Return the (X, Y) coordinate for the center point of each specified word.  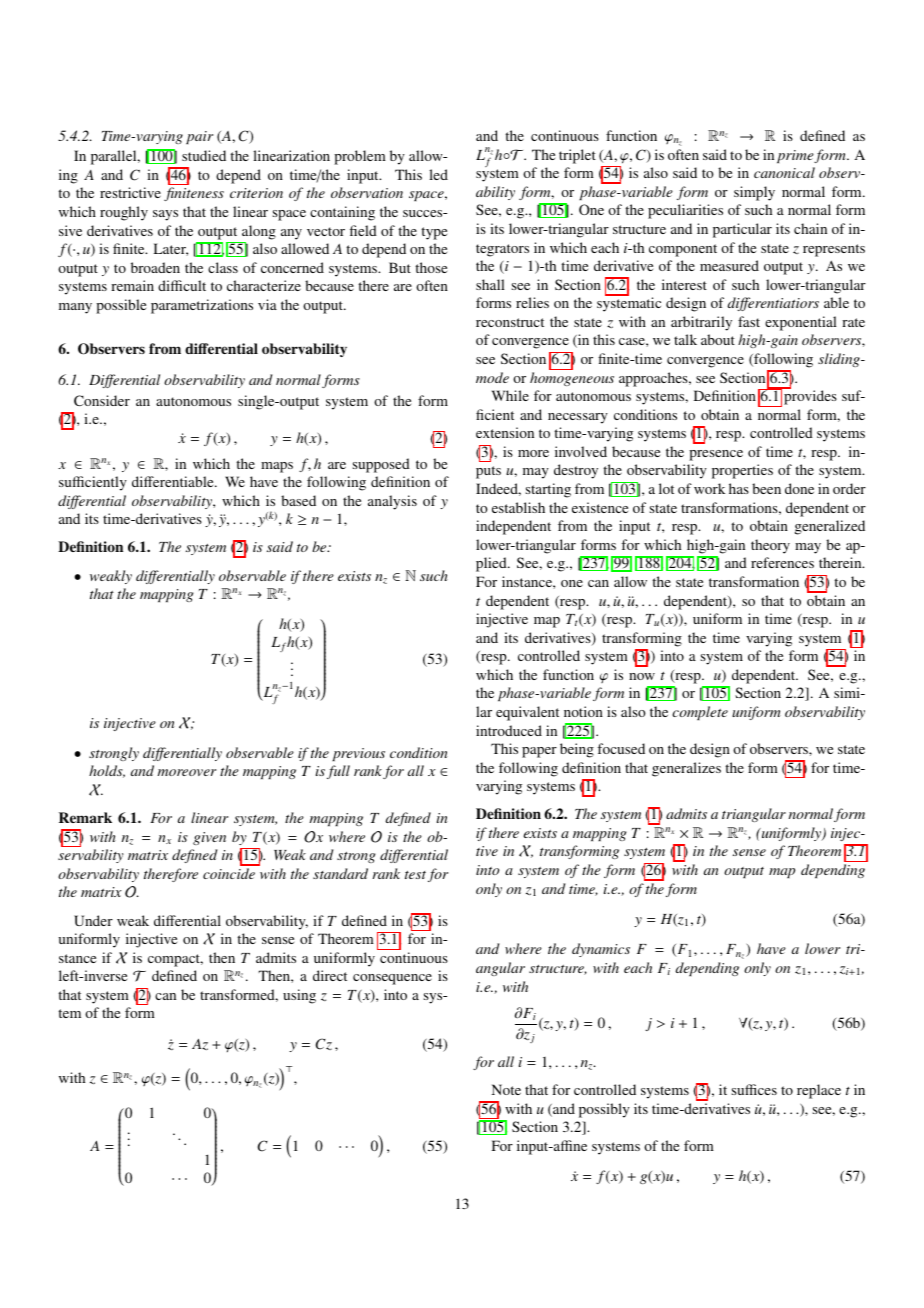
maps (277, 467)
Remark (85, 817)
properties (742, 471)
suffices (754, 1089)
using (299, 996)
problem (360, 157)
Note (506, 1089)
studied (204, 155)
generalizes (686, 769)
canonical (784, 172)
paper (539, 752)
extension (505, 432)
